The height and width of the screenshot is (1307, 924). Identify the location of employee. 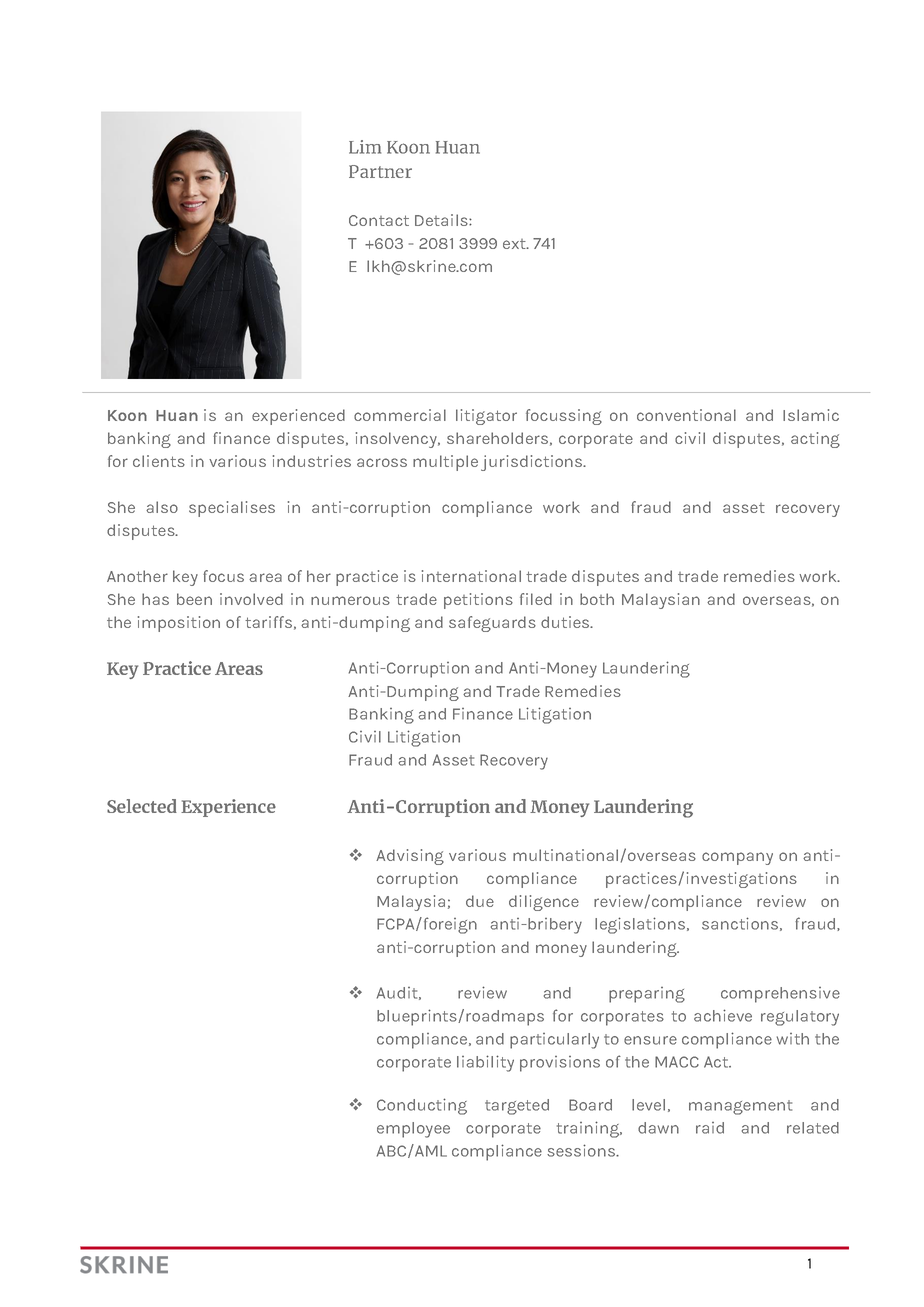
(413, 1130).
